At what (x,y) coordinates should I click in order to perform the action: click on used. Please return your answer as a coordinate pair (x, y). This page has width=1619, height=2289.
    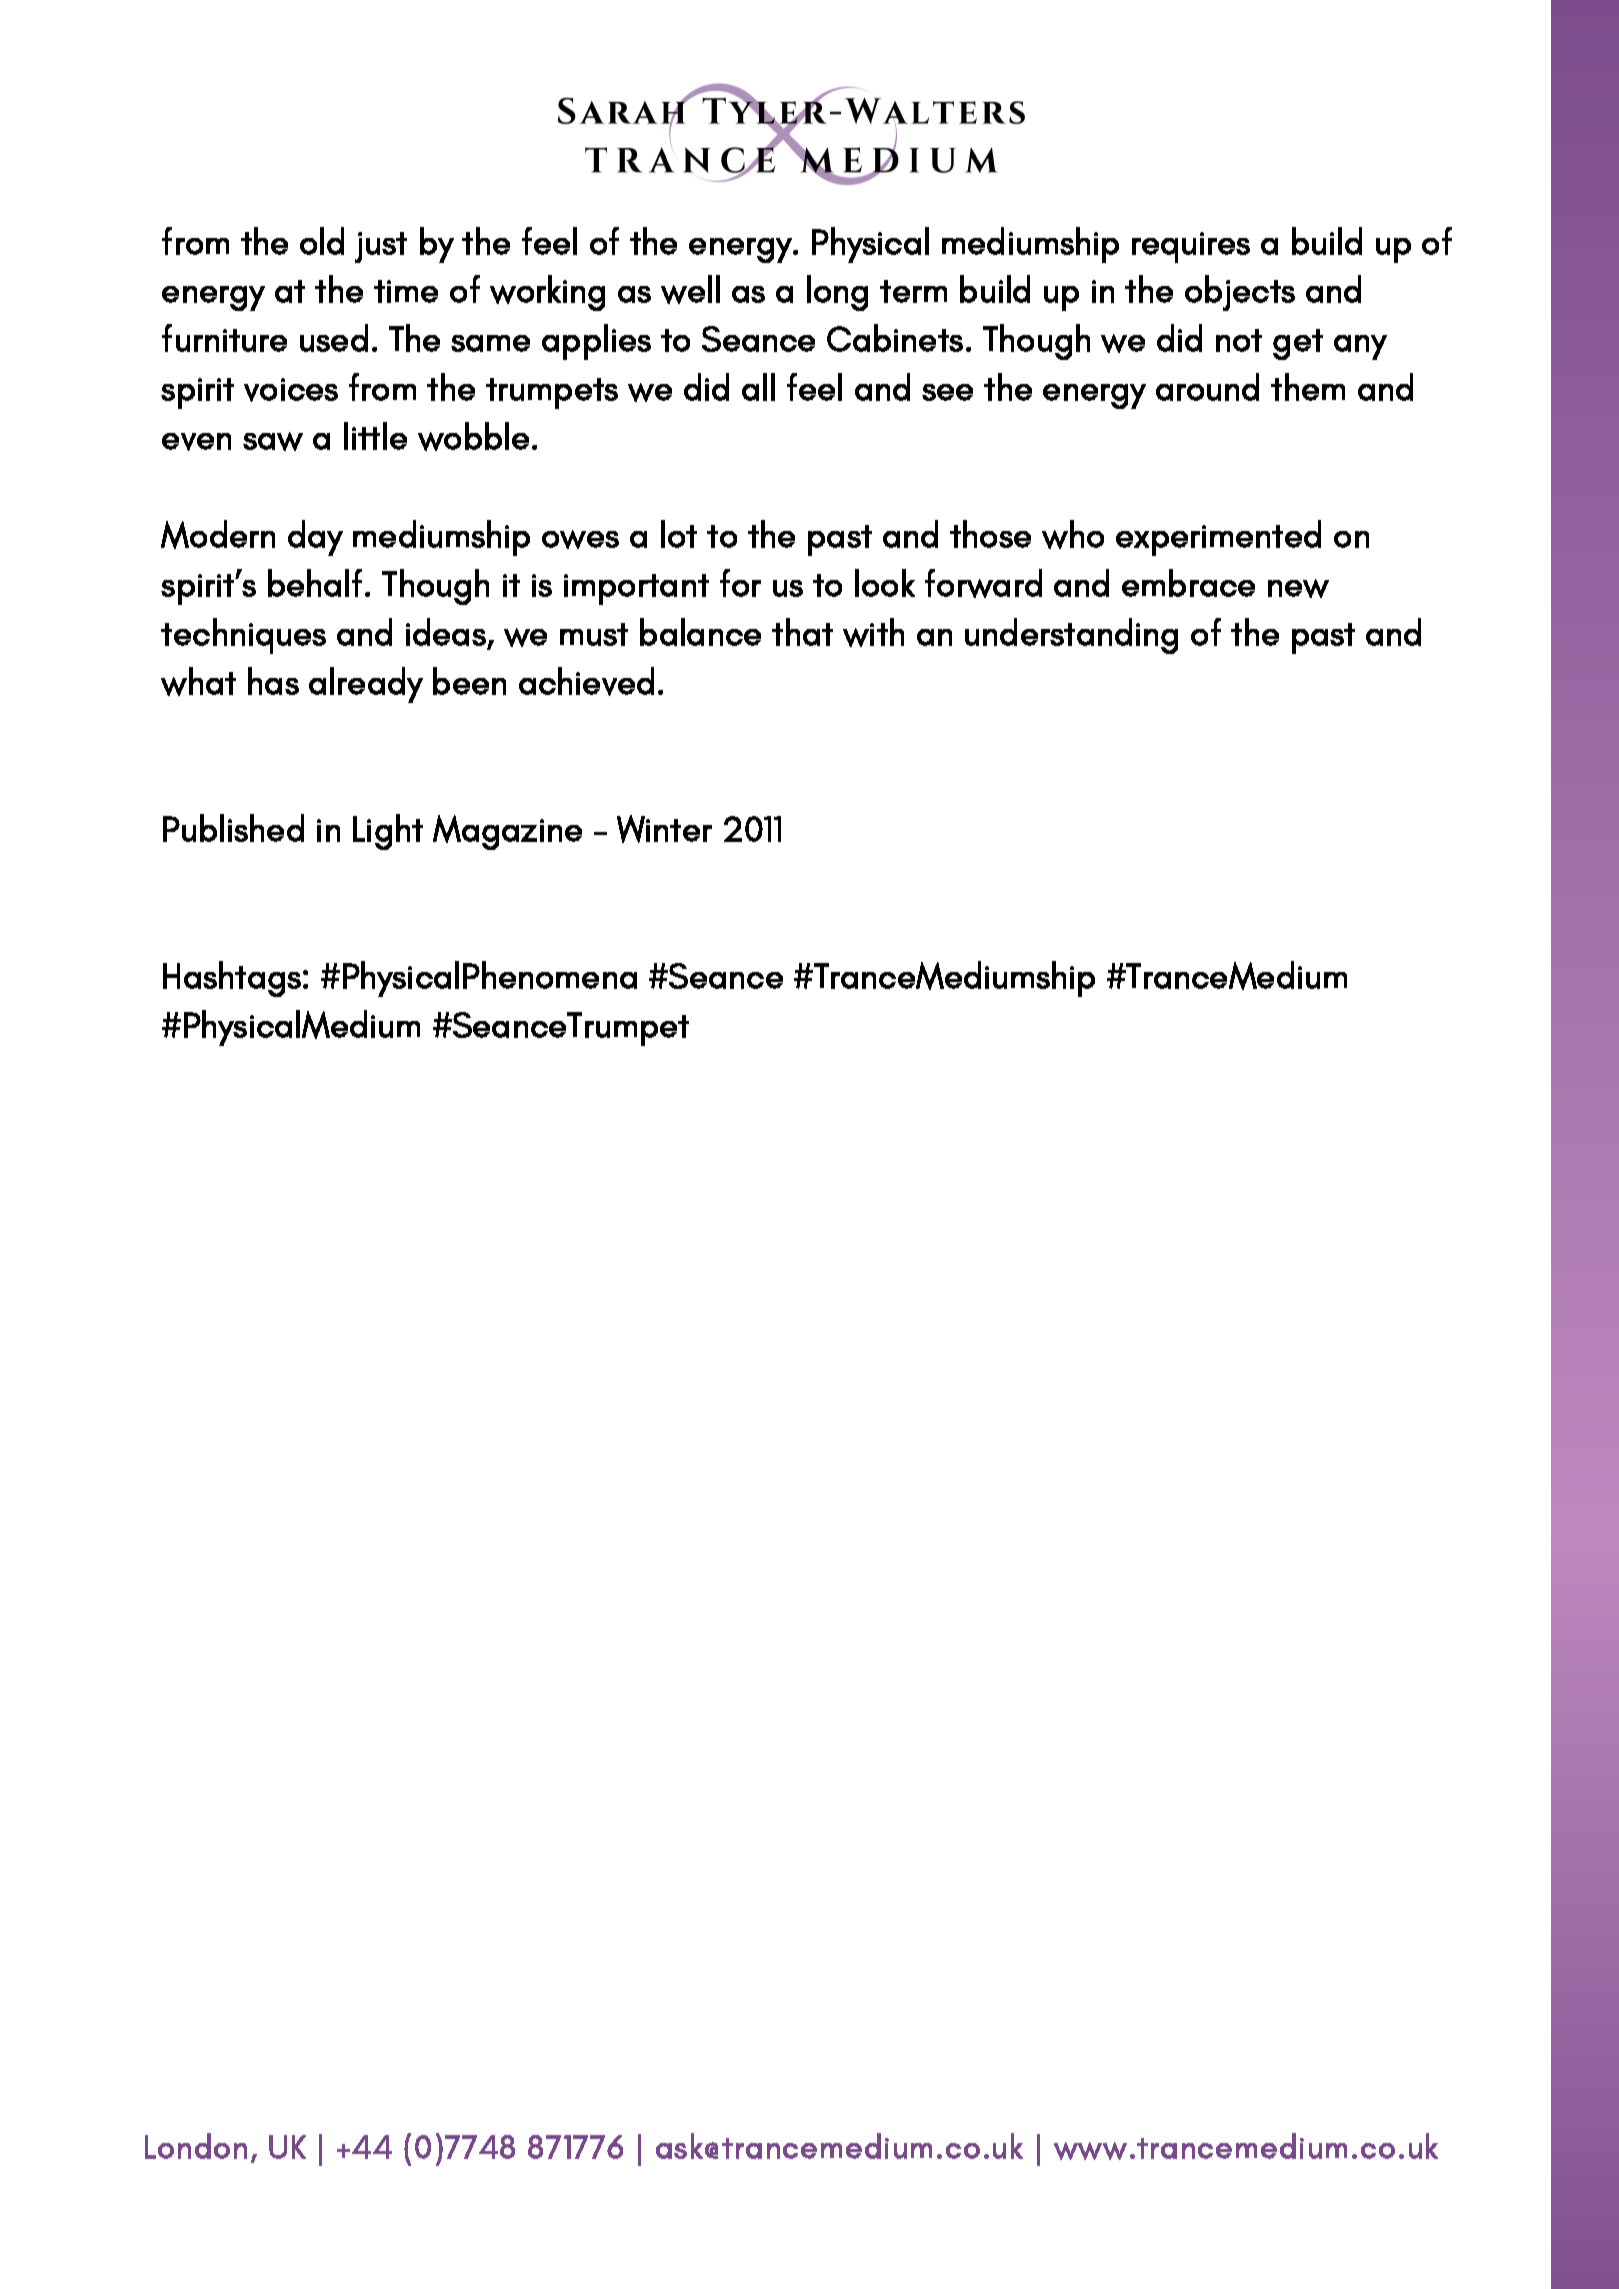
    Looking at the image, I should click on (334, 338).
